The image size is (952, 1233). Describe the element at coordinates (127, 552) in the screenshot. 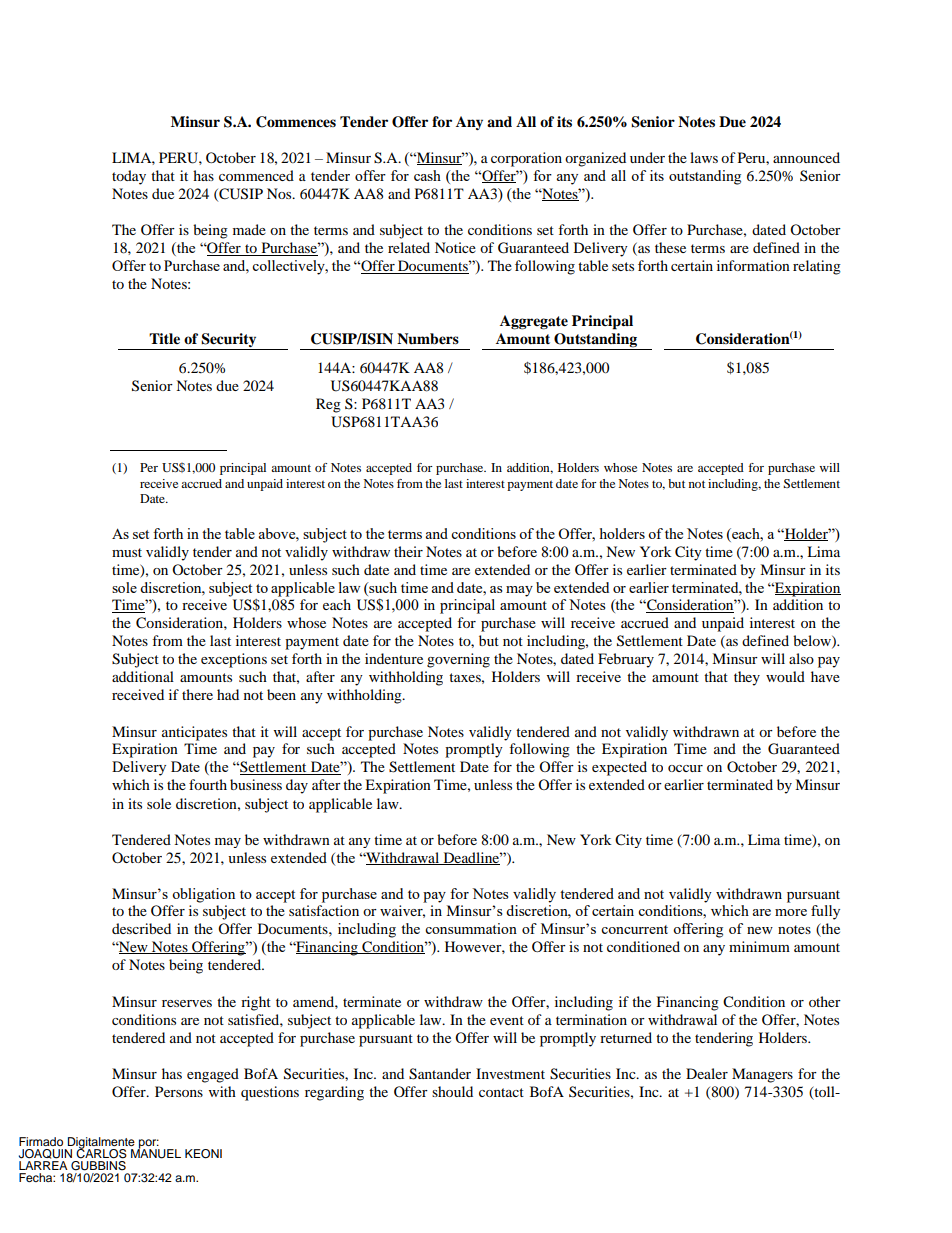

I see `must` at that location.
